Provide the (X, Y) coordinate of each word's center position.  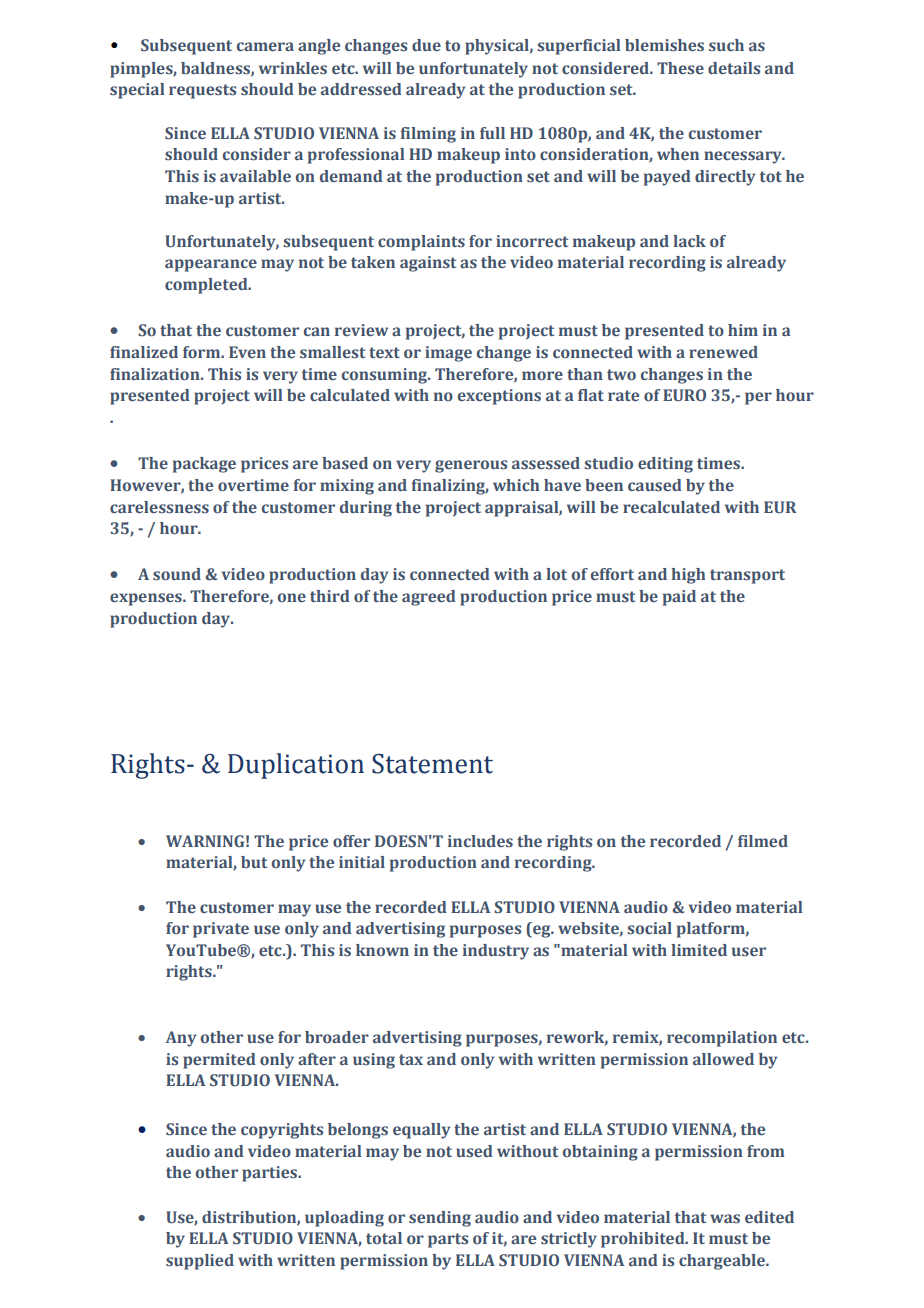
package (204, 465)
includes (480, 841)
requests (202, 91)
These (680, 68)
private (221, 930)
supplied (200, 1262)
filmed (763, 841)
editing (665, 465)
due (426, 45)
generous (471, 466)
